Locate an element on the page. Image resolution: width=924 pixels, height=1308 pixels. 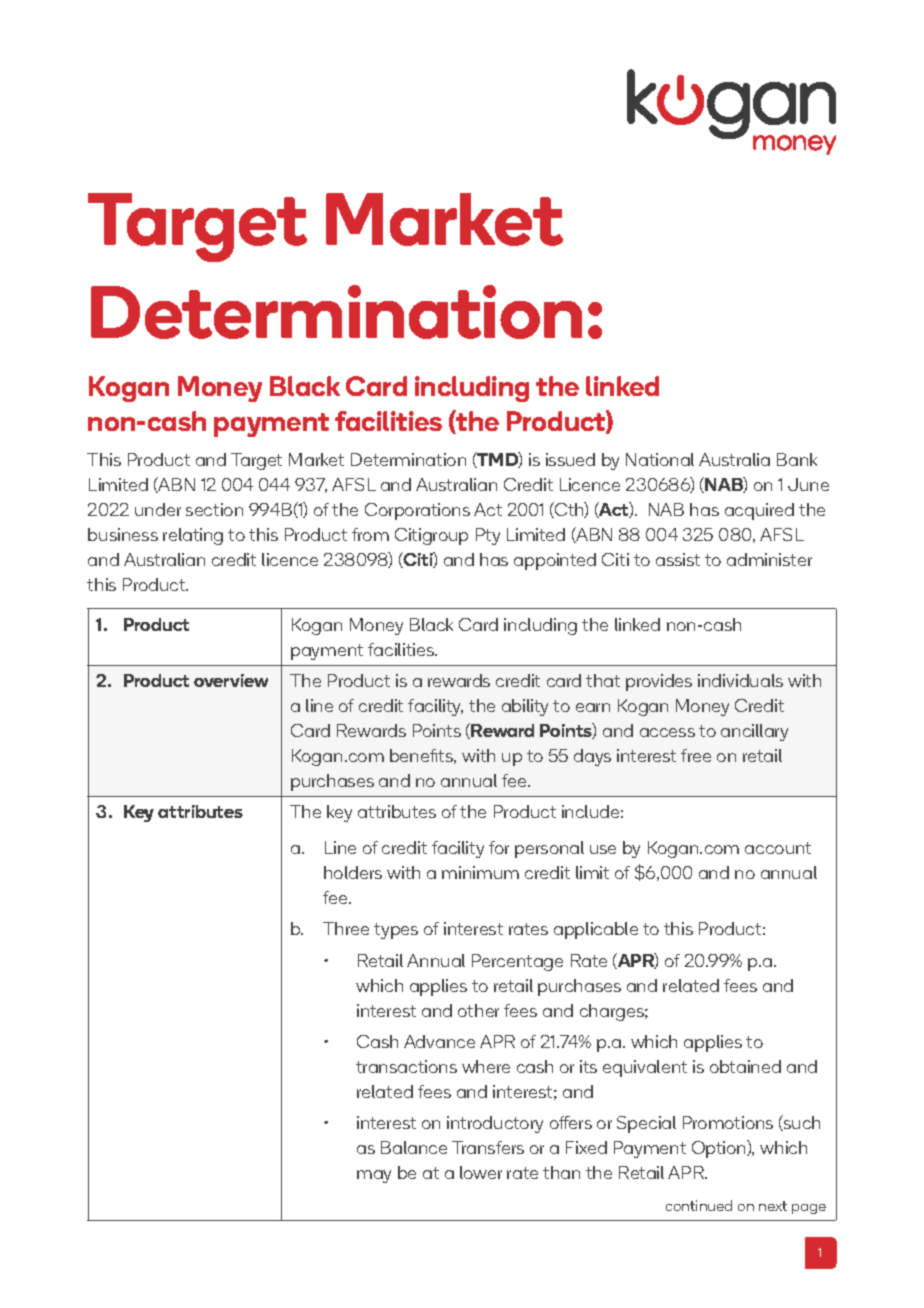
continued is located at coordinates (699, 1205).
